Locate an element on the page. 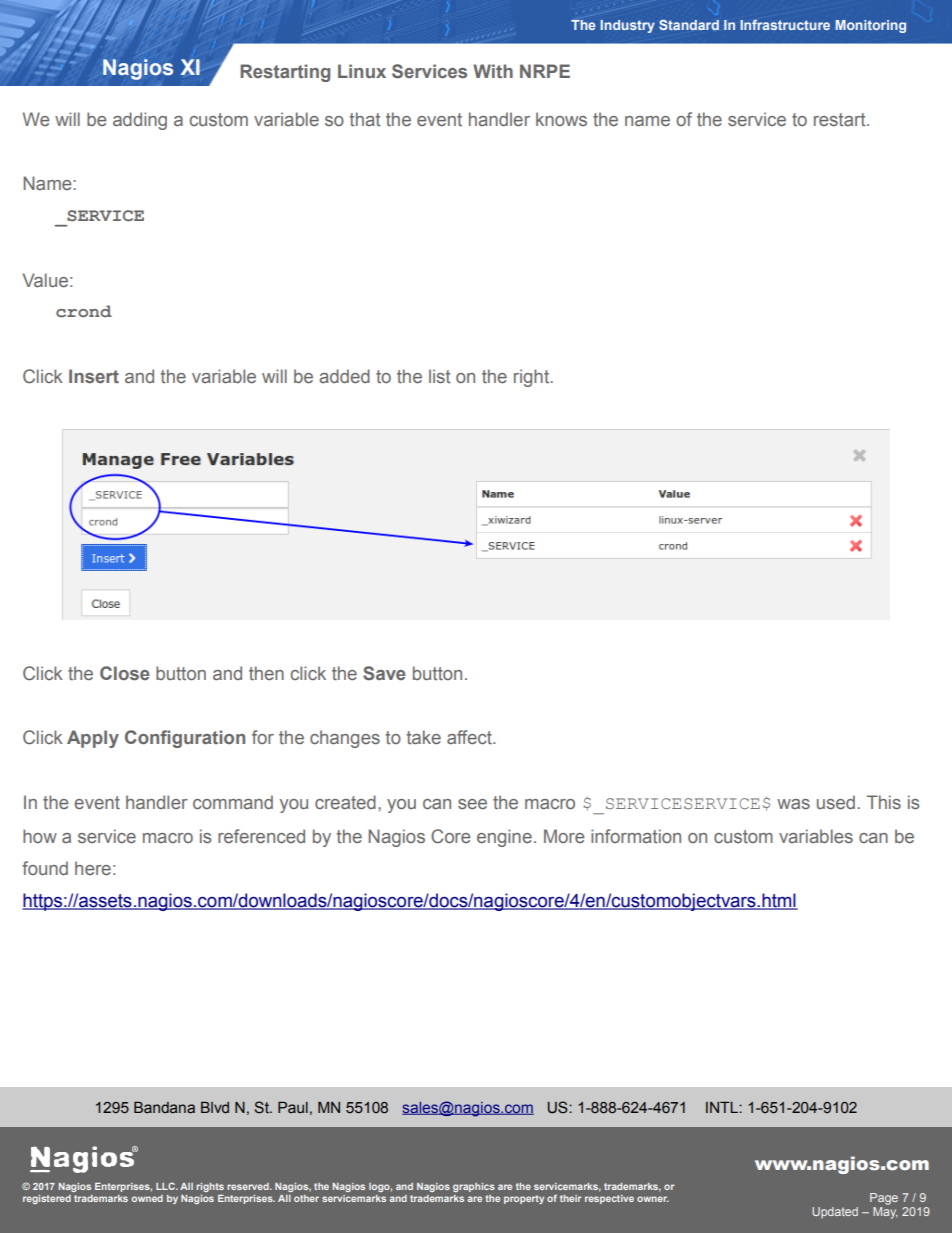  adding is located at coordinates (140, 121).
